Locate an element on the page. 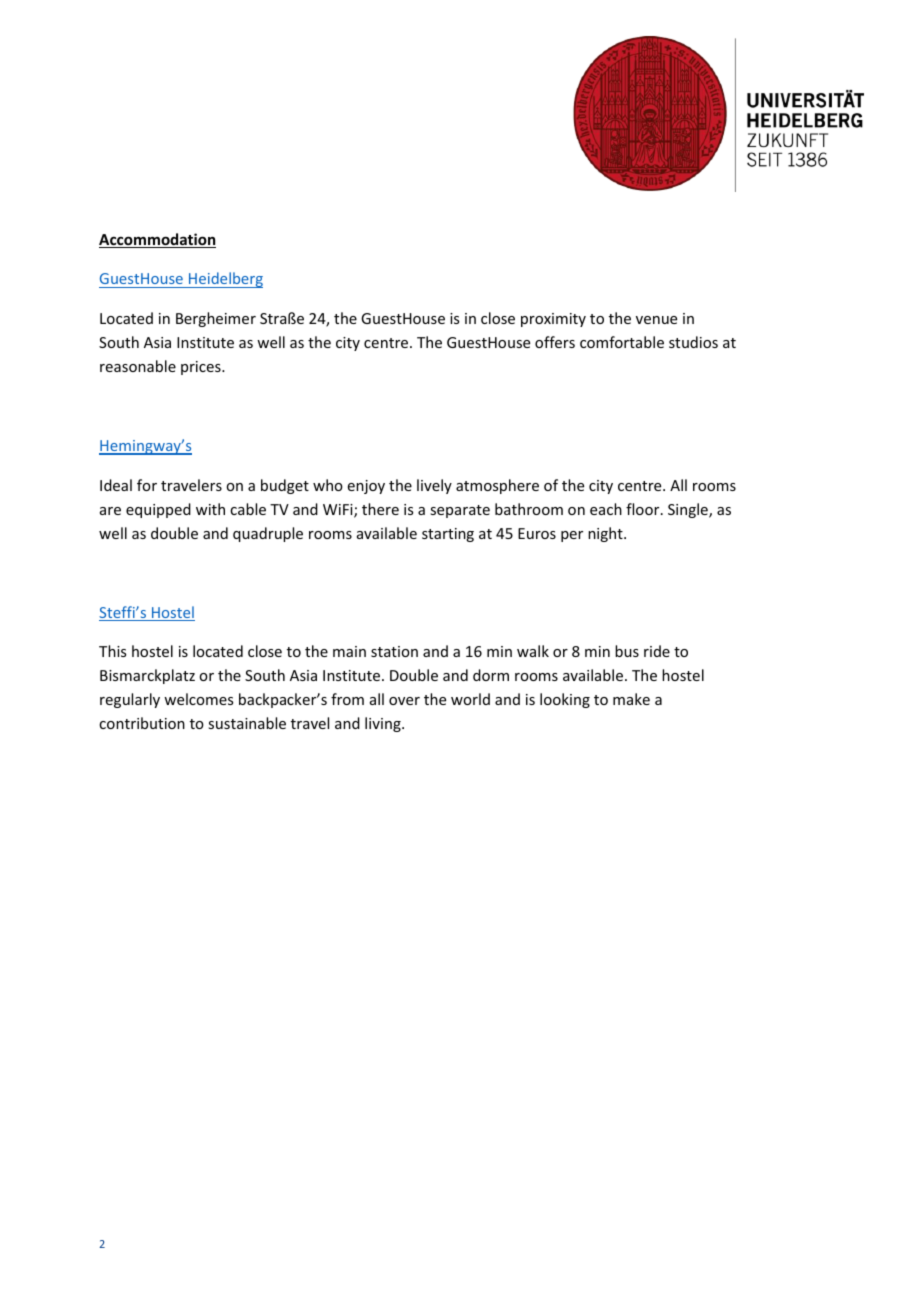 The image size is (924, 1307). night is located at coordinates (606, 534).
